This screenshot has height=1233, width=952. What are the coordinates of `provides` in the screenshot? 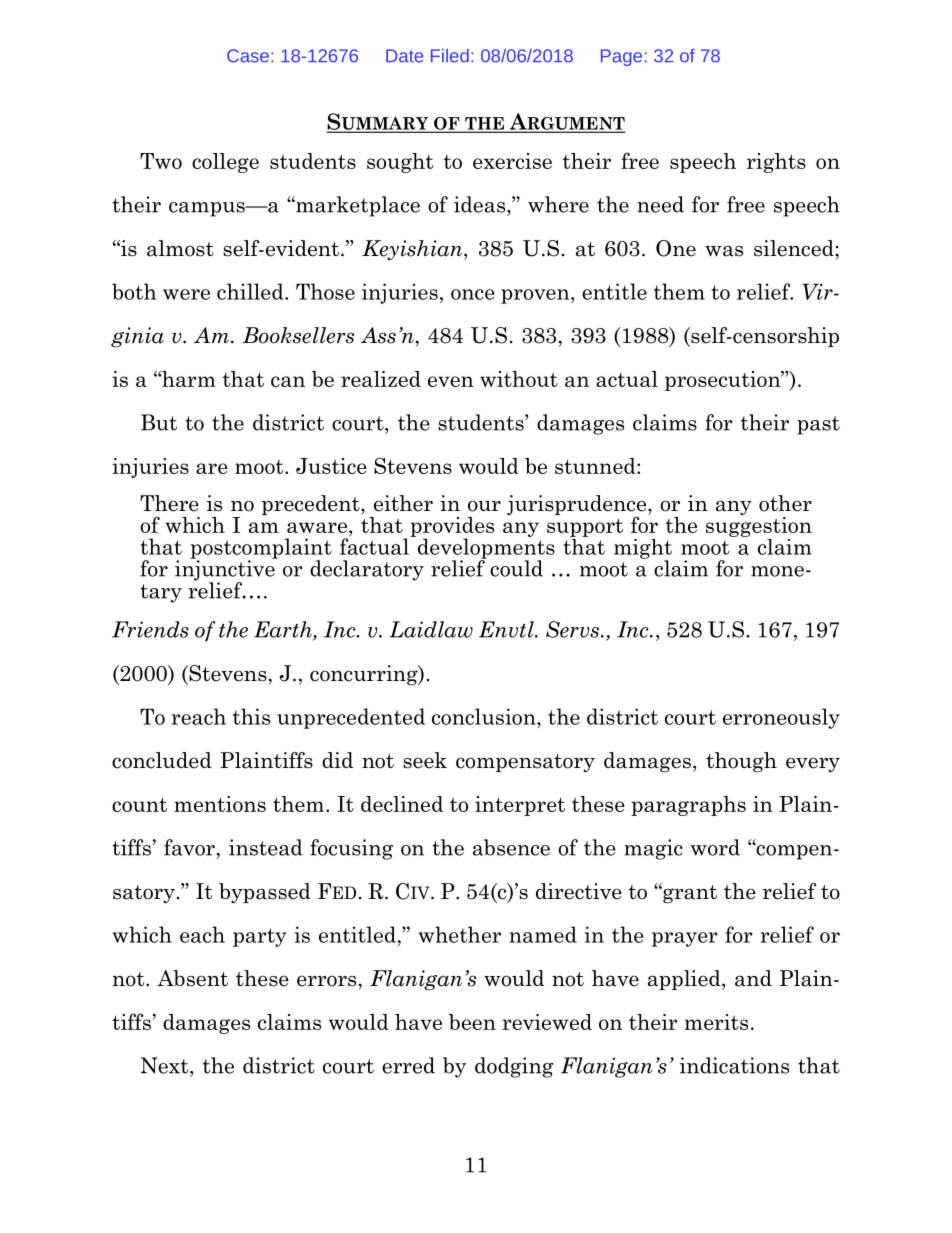 It's located at (452, 528).
